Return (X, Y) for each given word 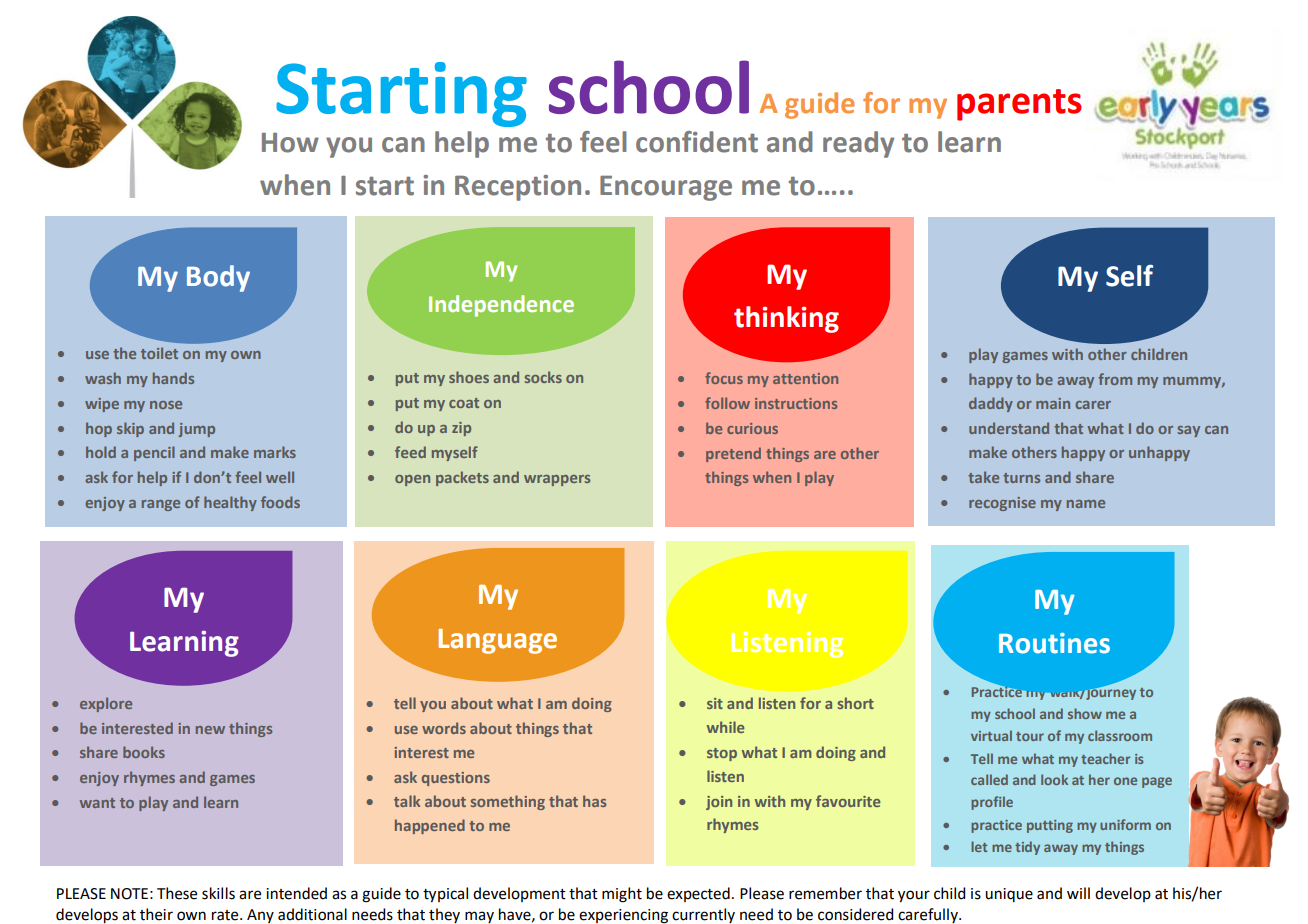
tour (1030, 736)
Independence (501, 306)
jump (197, 430)
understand (1009, 428)
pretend (733, 454)
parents (1019, 105)
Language (497, 641)
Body (218, 278)
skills (218, 893)
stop (722, 754)
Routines (1054, 643)
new (210, 730)
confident (697, 142)
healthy (230, 503)
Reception (518, 188)
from (1115, 379)
